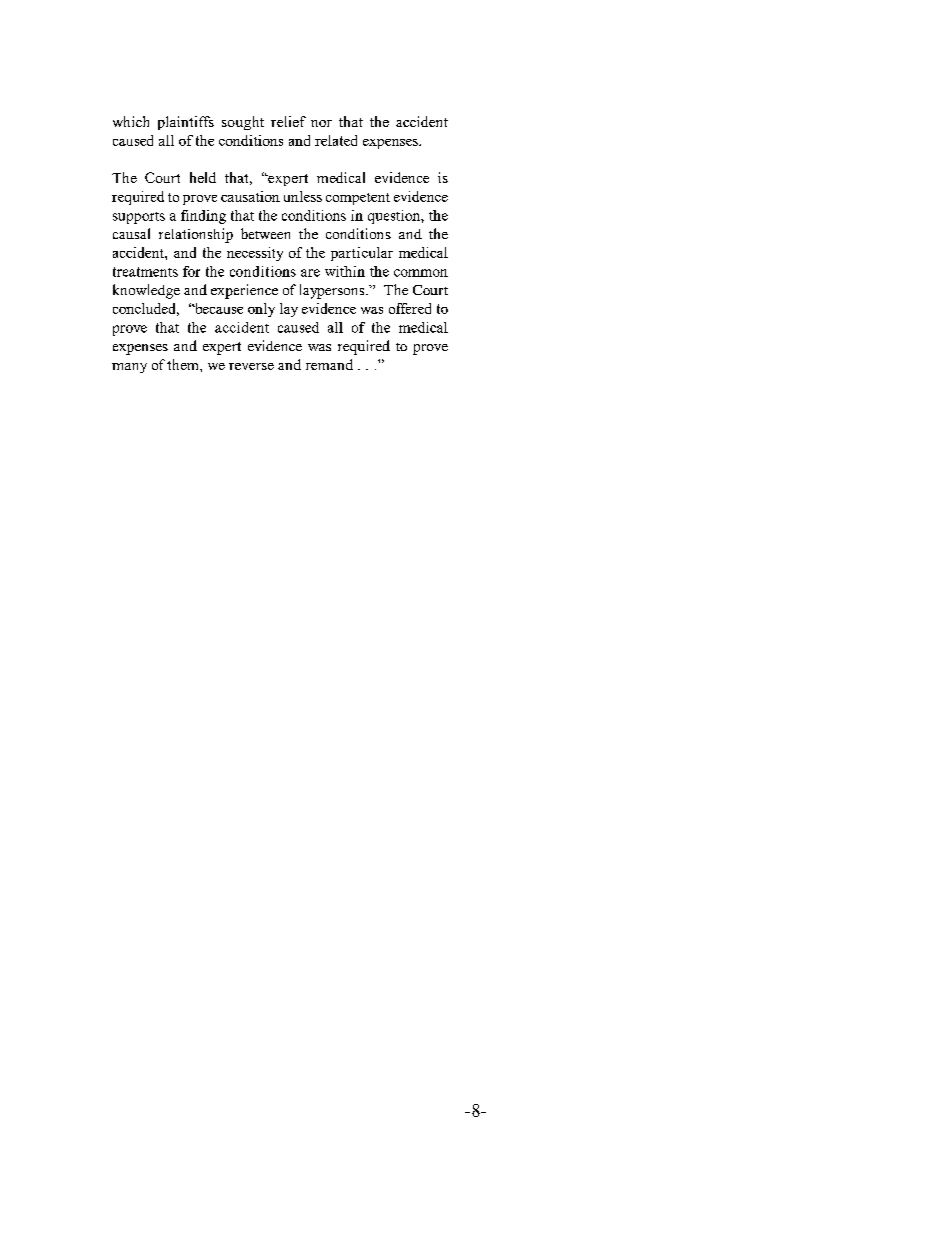 The height and width of the image is (1233, 952). I want to click on related, so click(336, 140).
